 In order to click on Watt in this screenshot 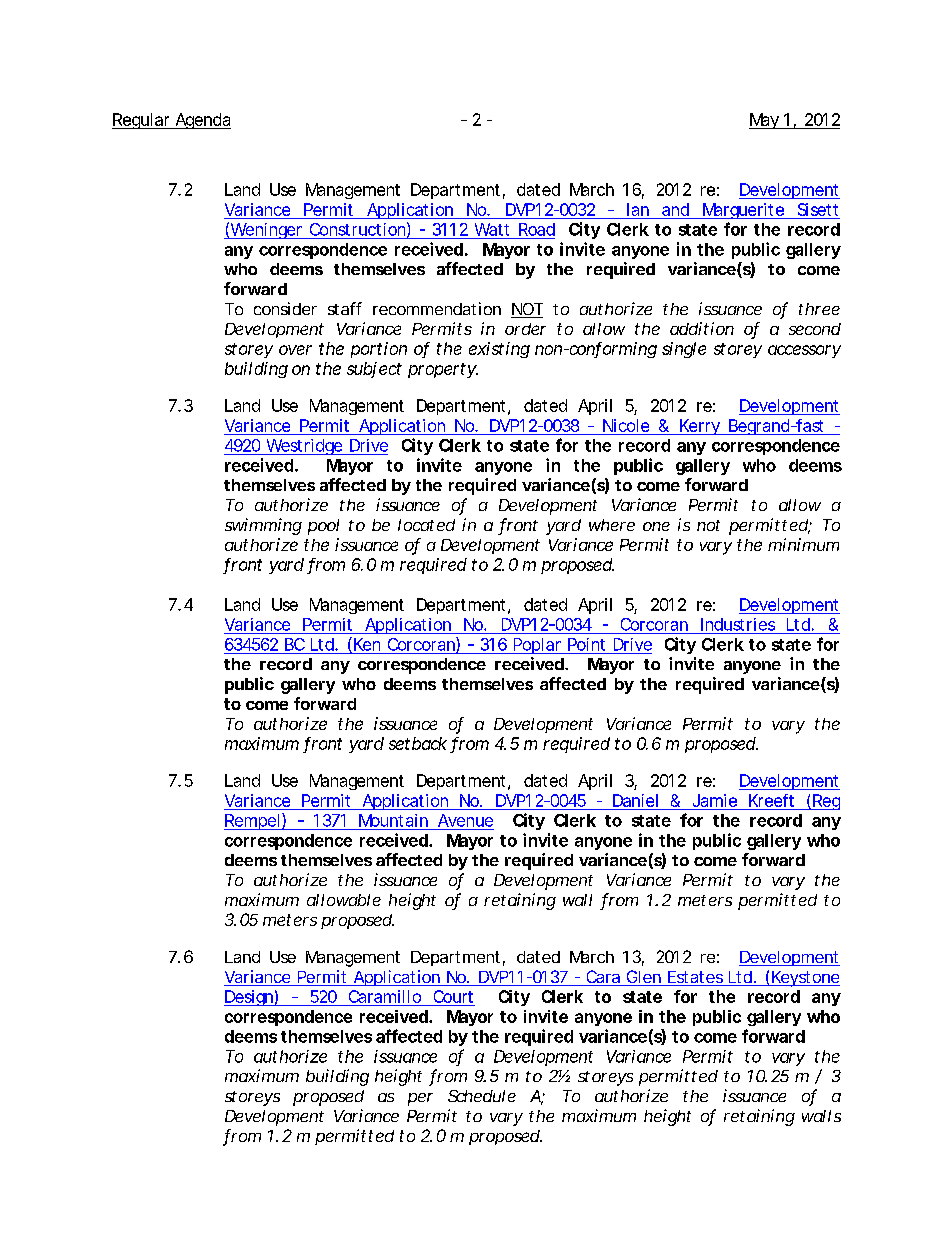, I will do `click(492, 229)`.
